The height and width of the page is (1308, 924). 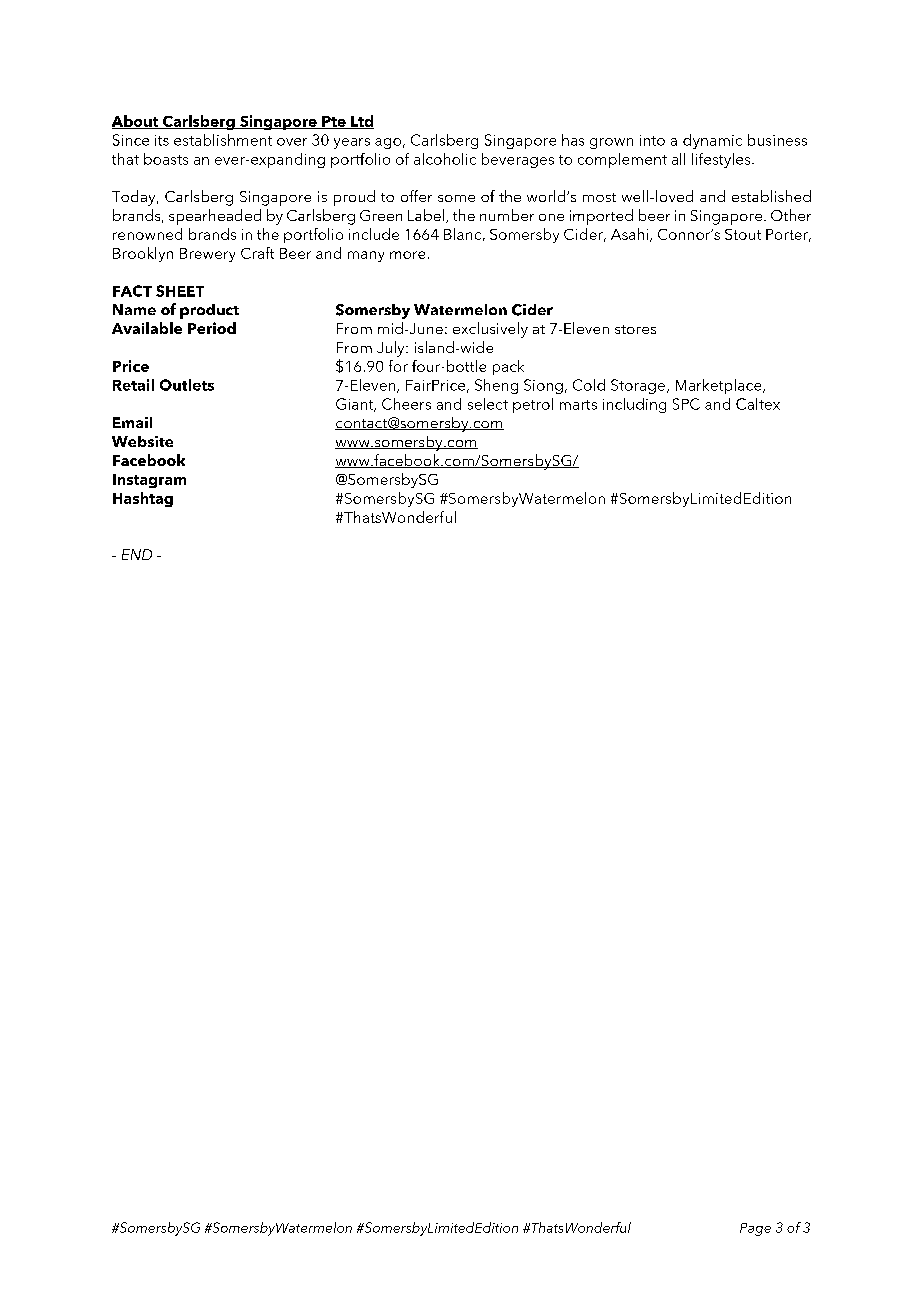 I want to click on Sheng, so click(x=496, y=386).
